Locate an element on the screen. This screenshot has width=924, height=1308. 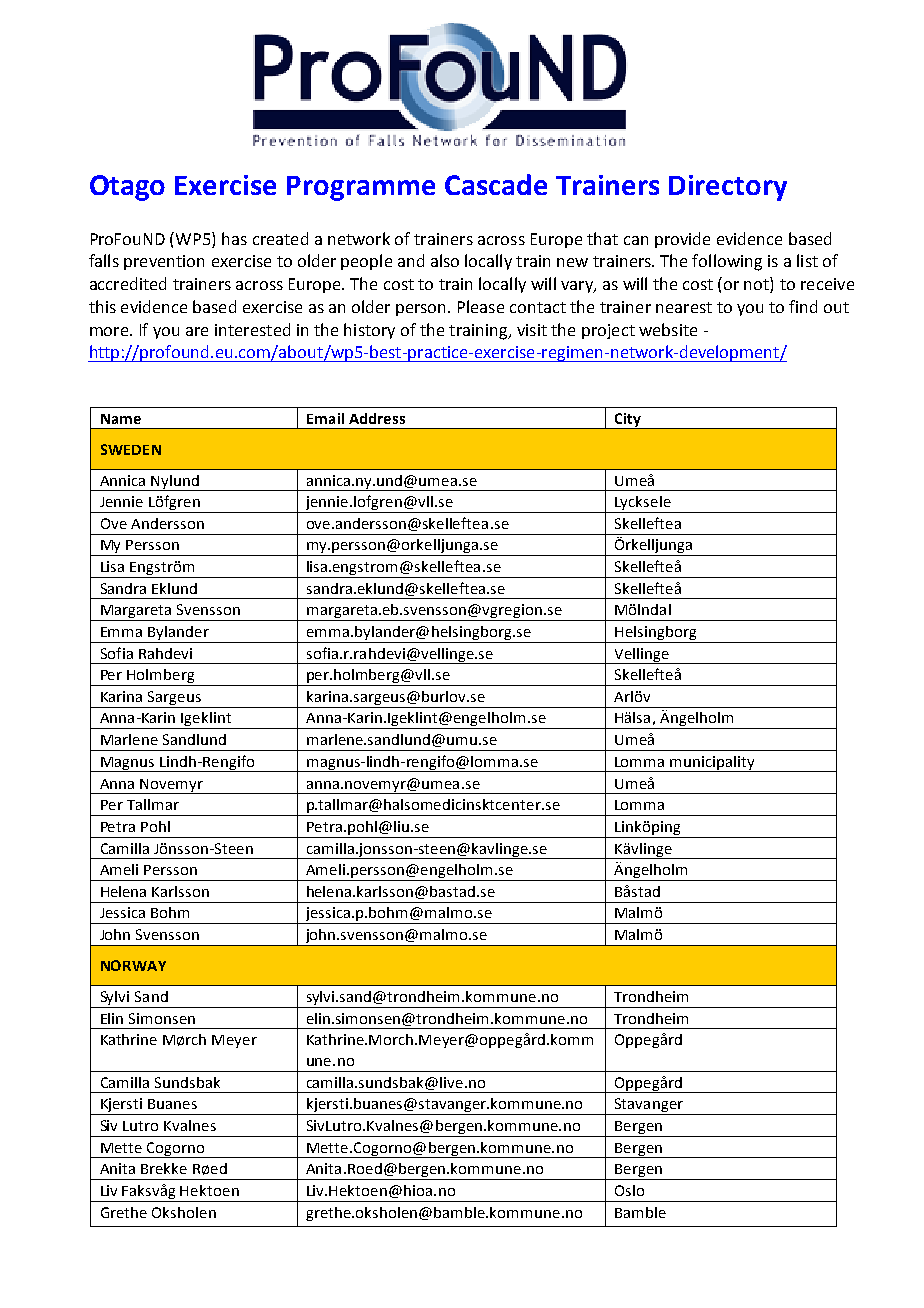
Email is located at coordinates (325, 418).
